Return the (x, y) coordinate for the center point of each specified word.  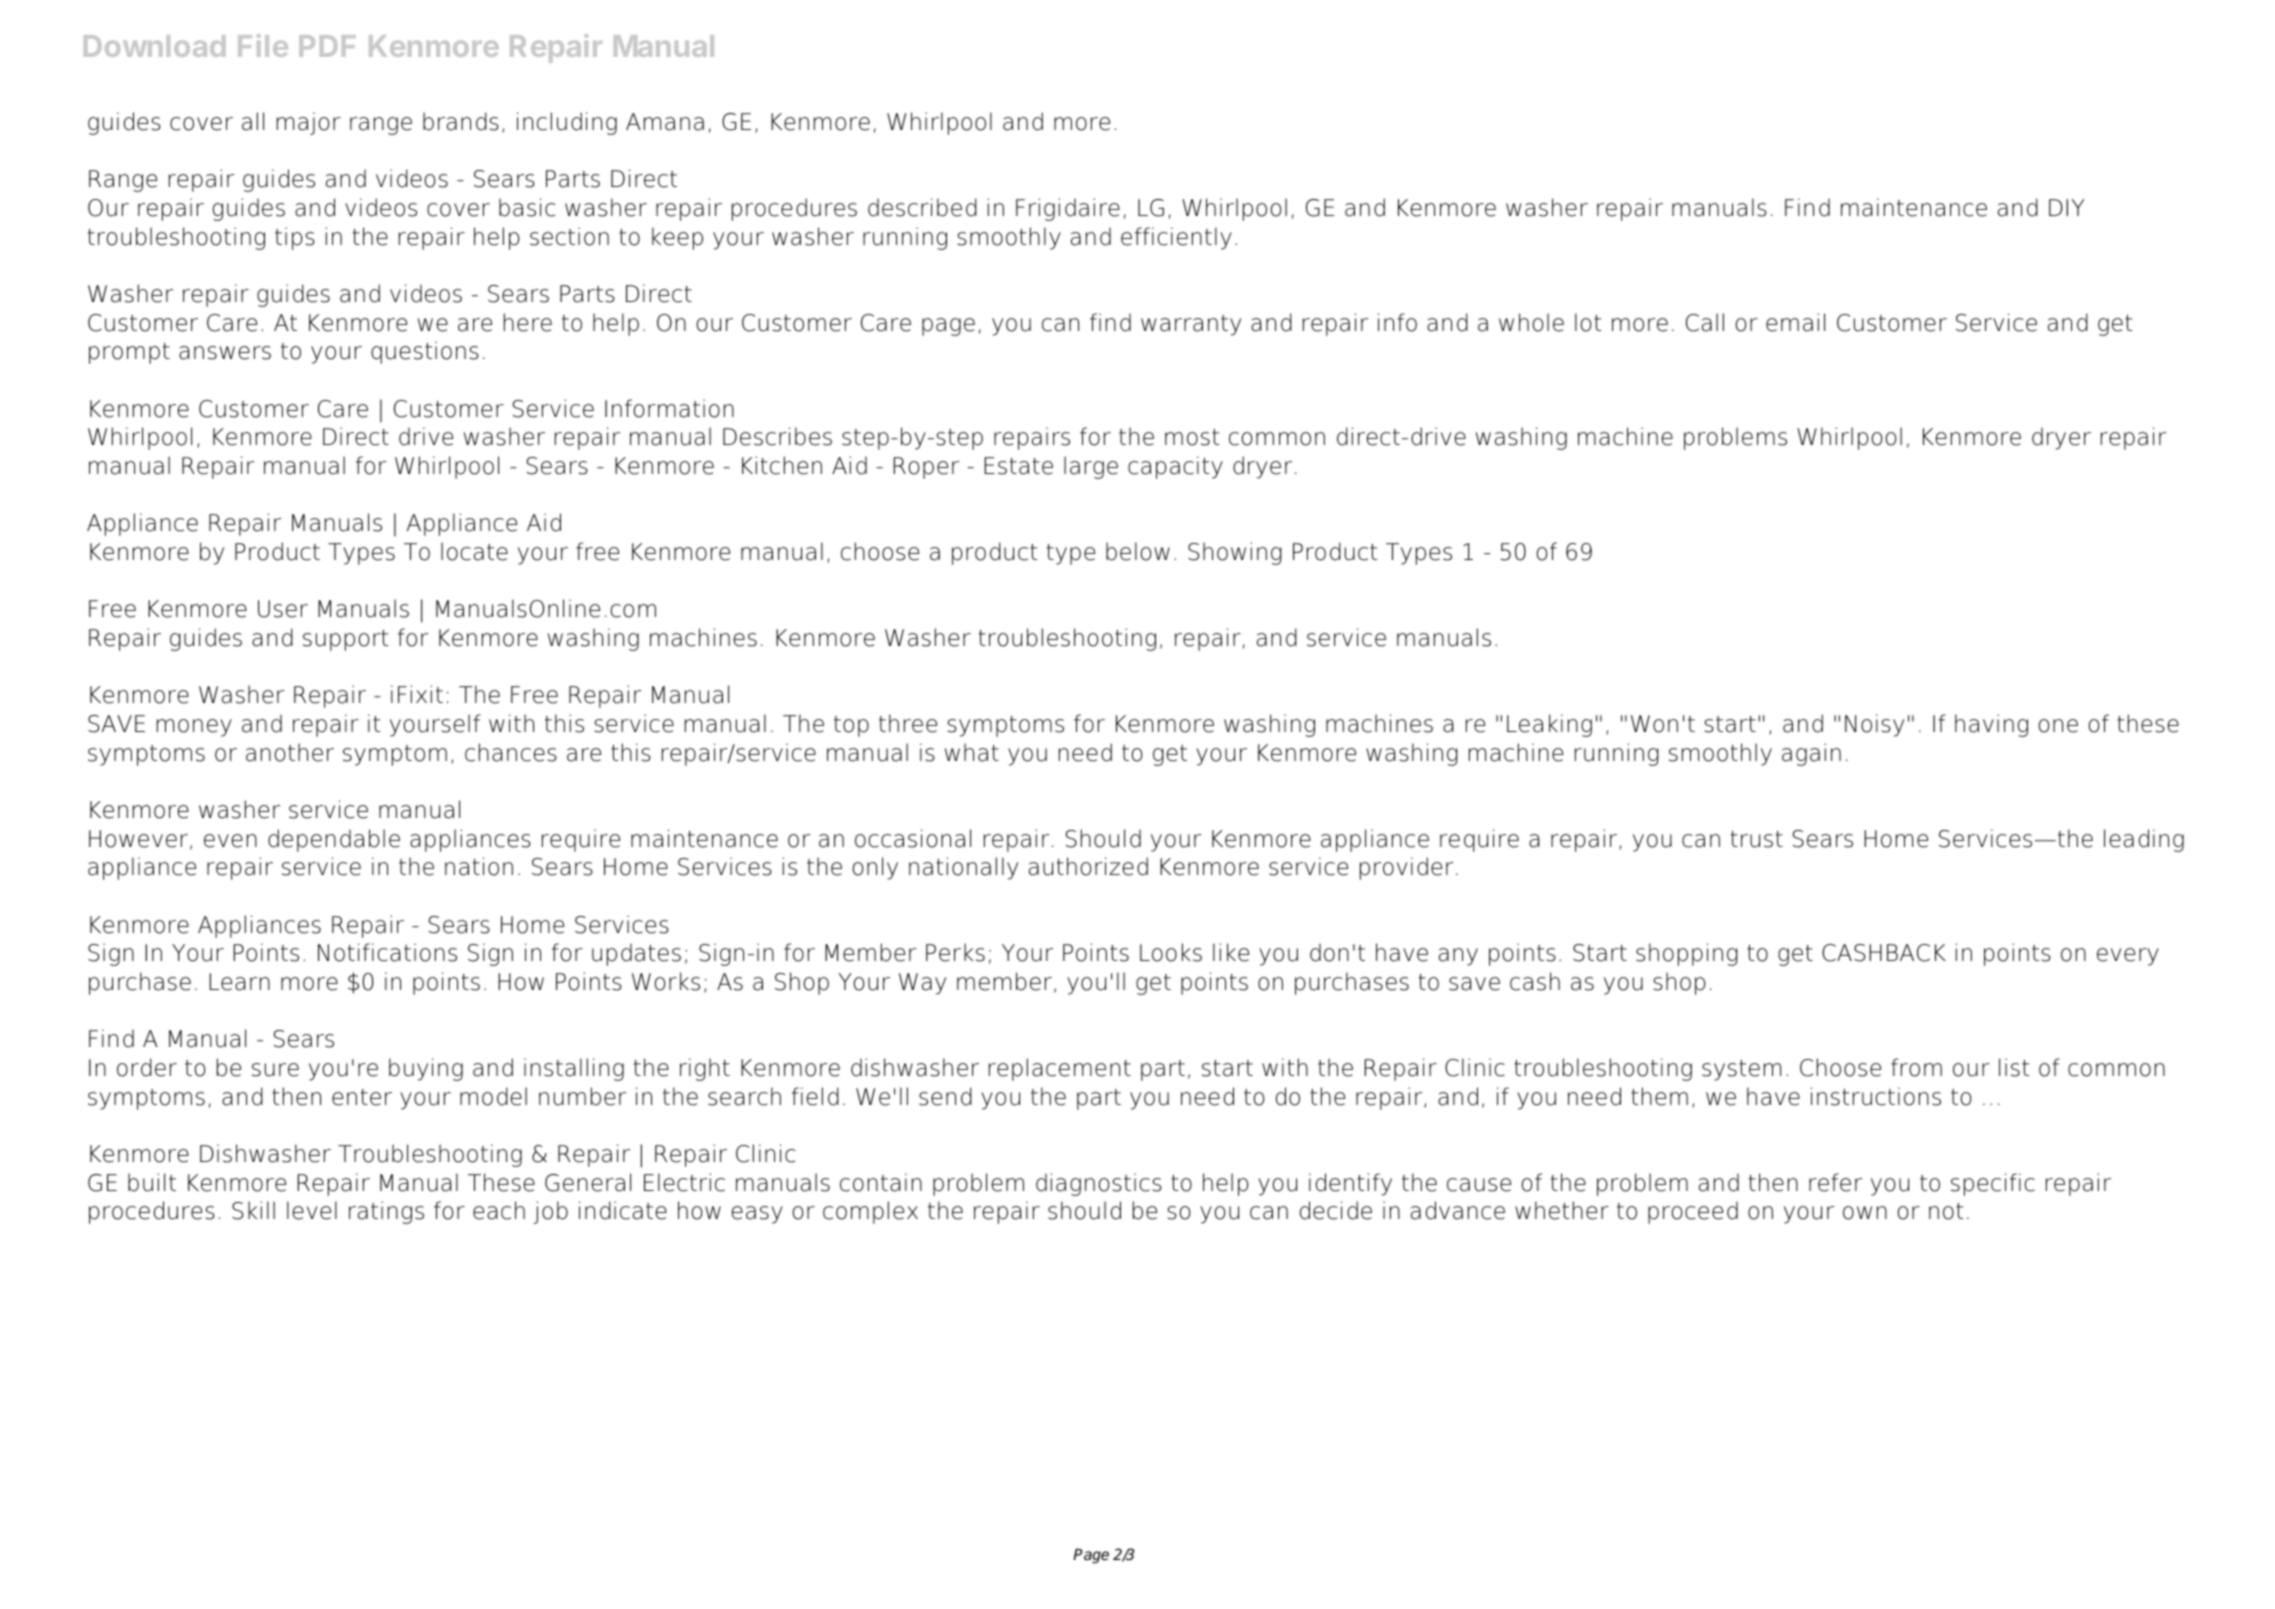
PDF (327, 46)
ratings (386, 1212)
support (345, 640)
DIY (2066, 207)
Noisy (1874, 725)
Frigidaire (1068, 209)
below (1138, 551)
